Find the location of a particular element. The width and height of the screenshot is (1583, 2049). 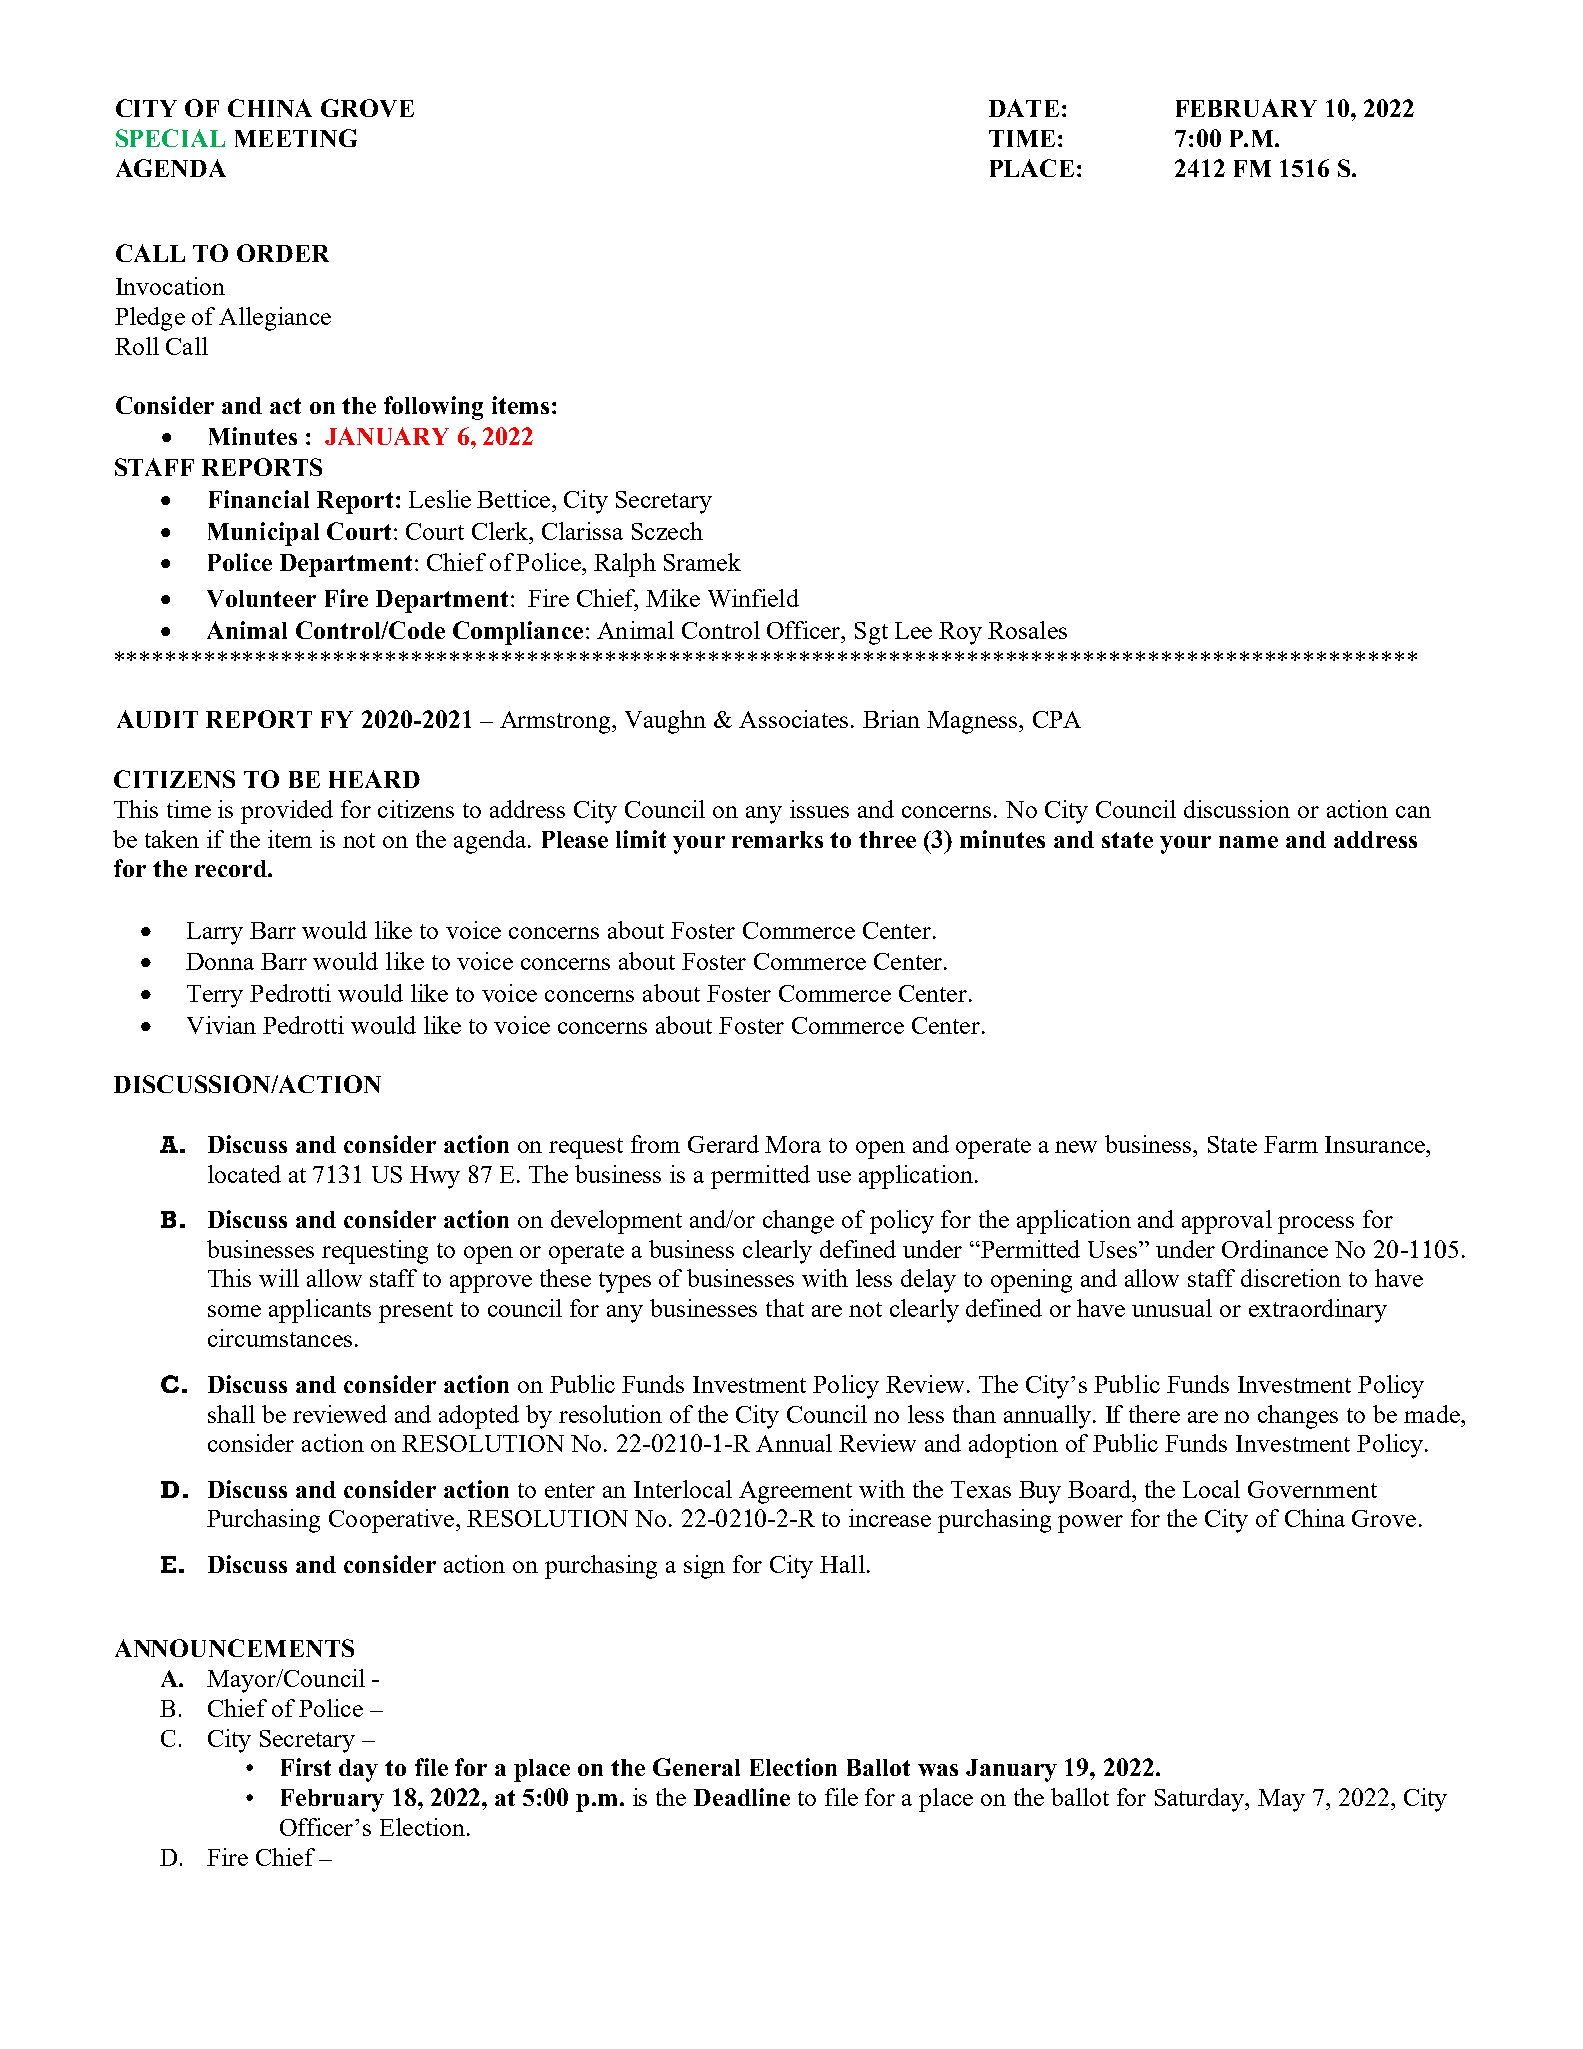

Saturday is located at coordinates (1201, 1800).
